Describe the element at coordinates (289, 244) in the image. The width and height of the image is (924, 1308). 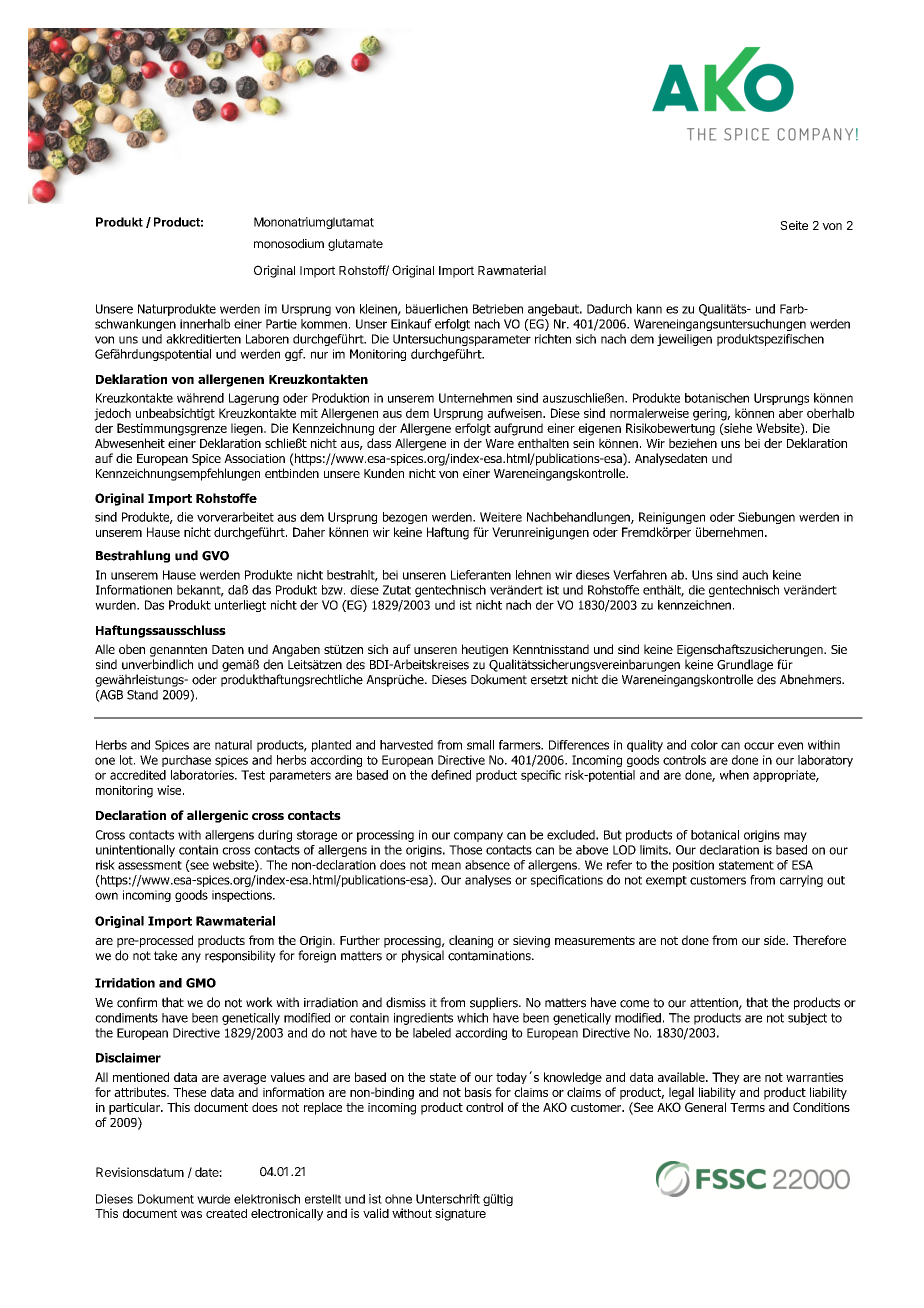
I see `monosodium` at that location.
